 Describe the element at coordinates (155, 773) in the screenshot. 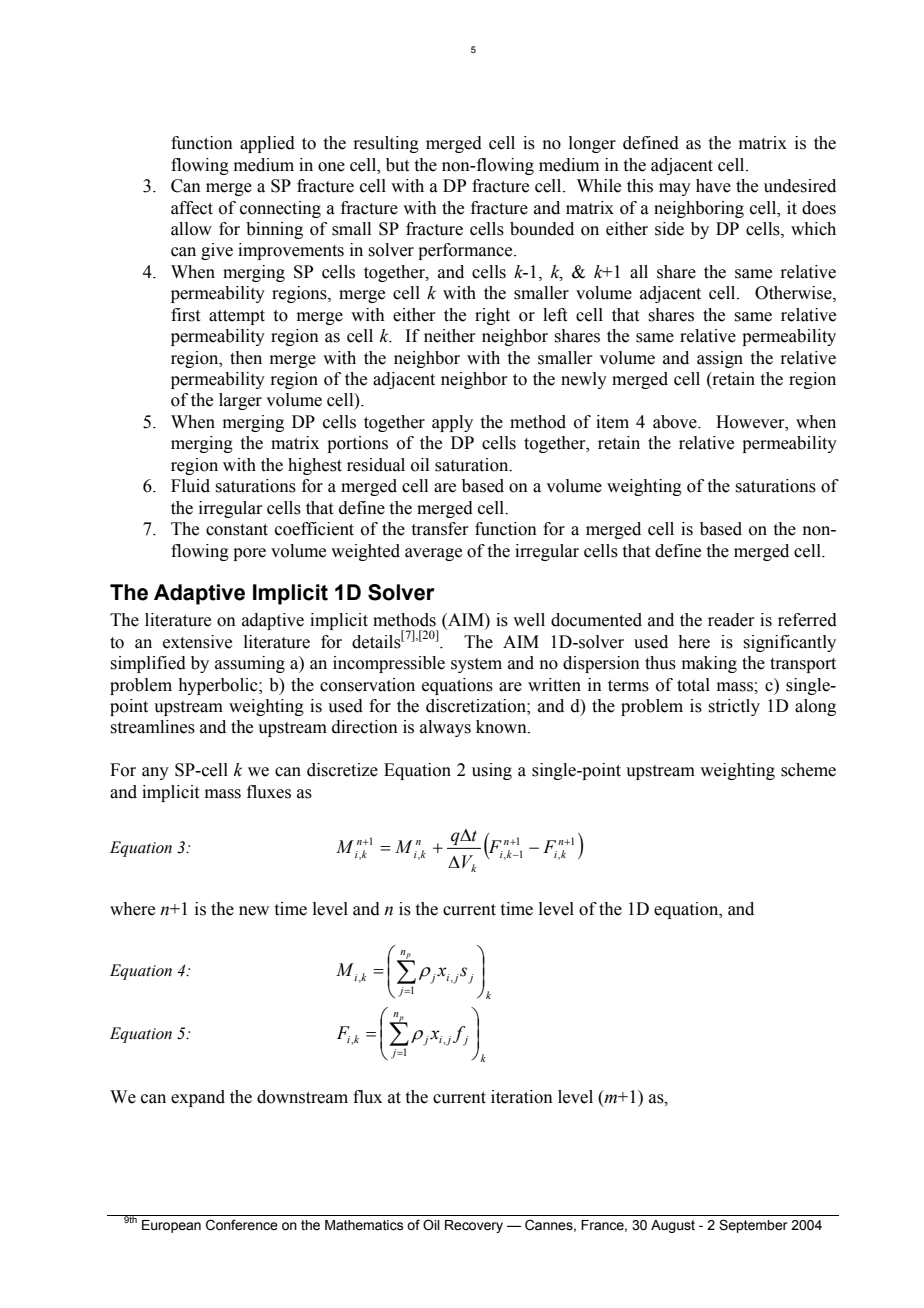

I see `any` at that location.
